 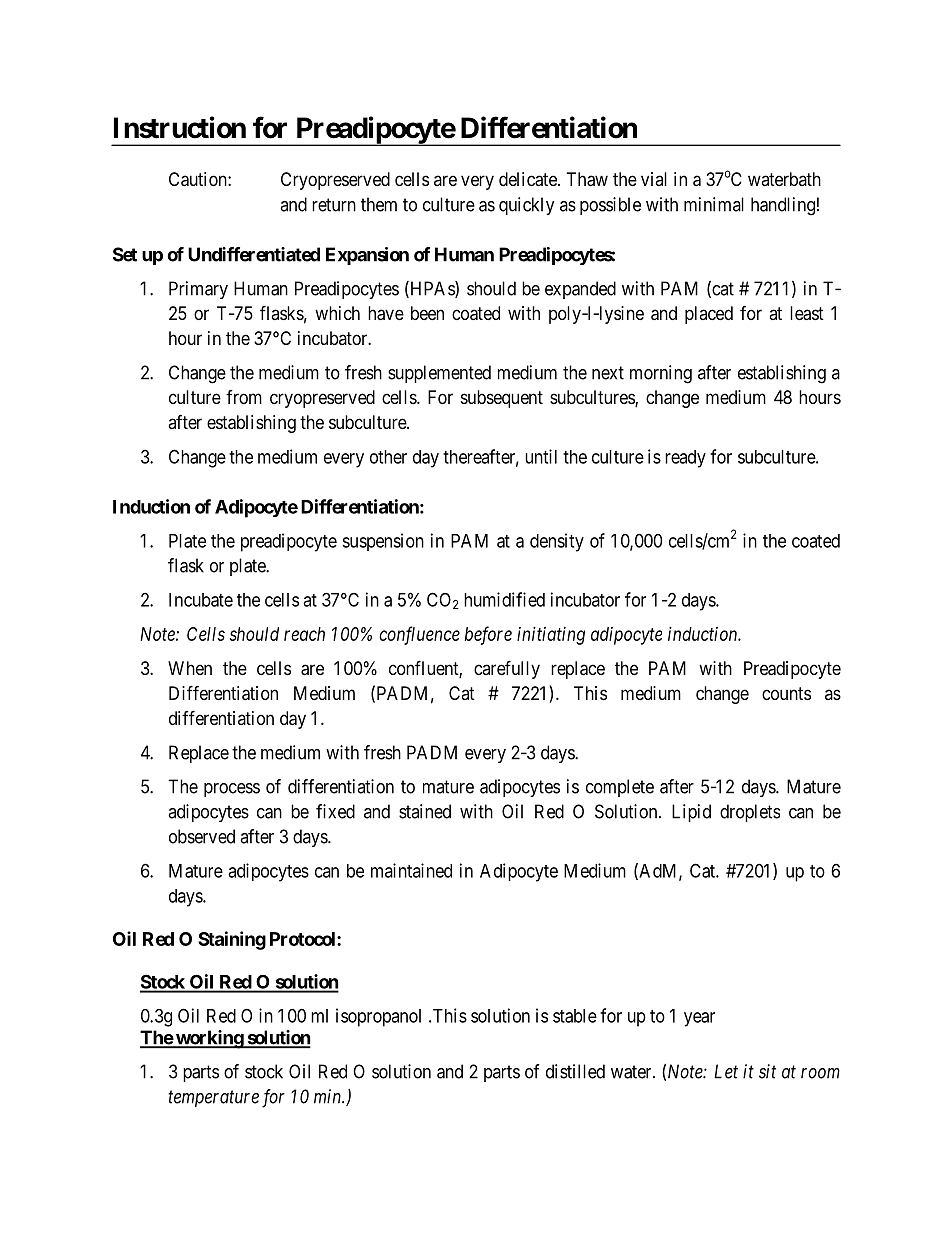 What do you see at coordinates (685, 459) in the page?
I see `ready` at bounding box center [685, 459].
